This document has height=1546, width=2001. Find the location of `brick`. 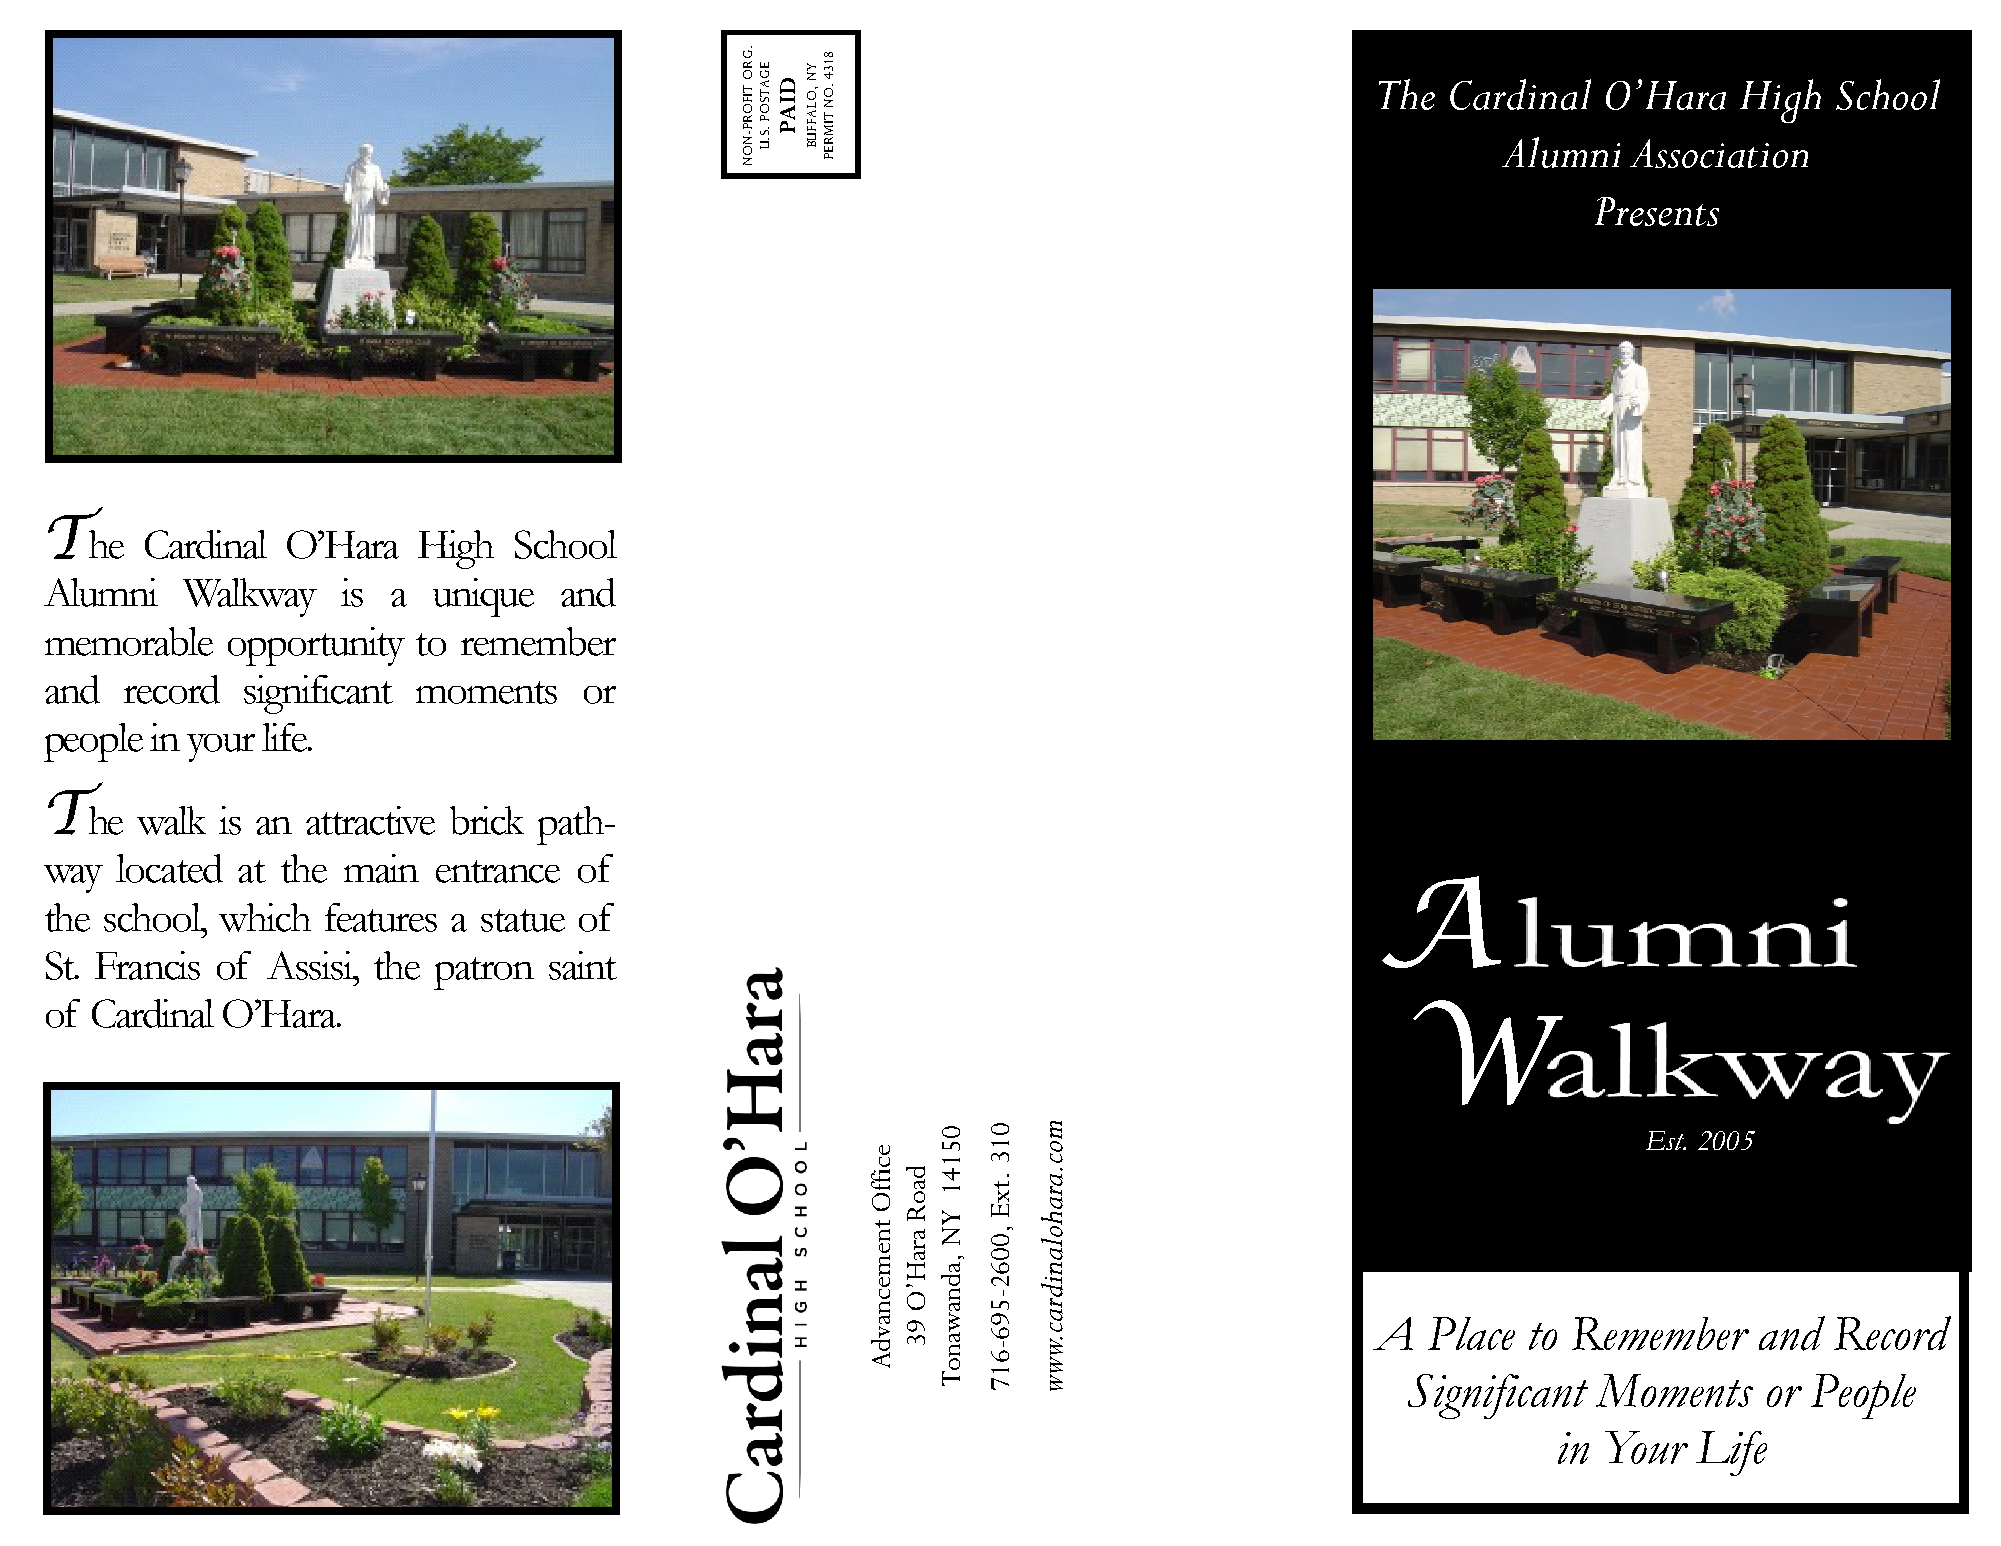

brick is located at coordinates (487, 820).
